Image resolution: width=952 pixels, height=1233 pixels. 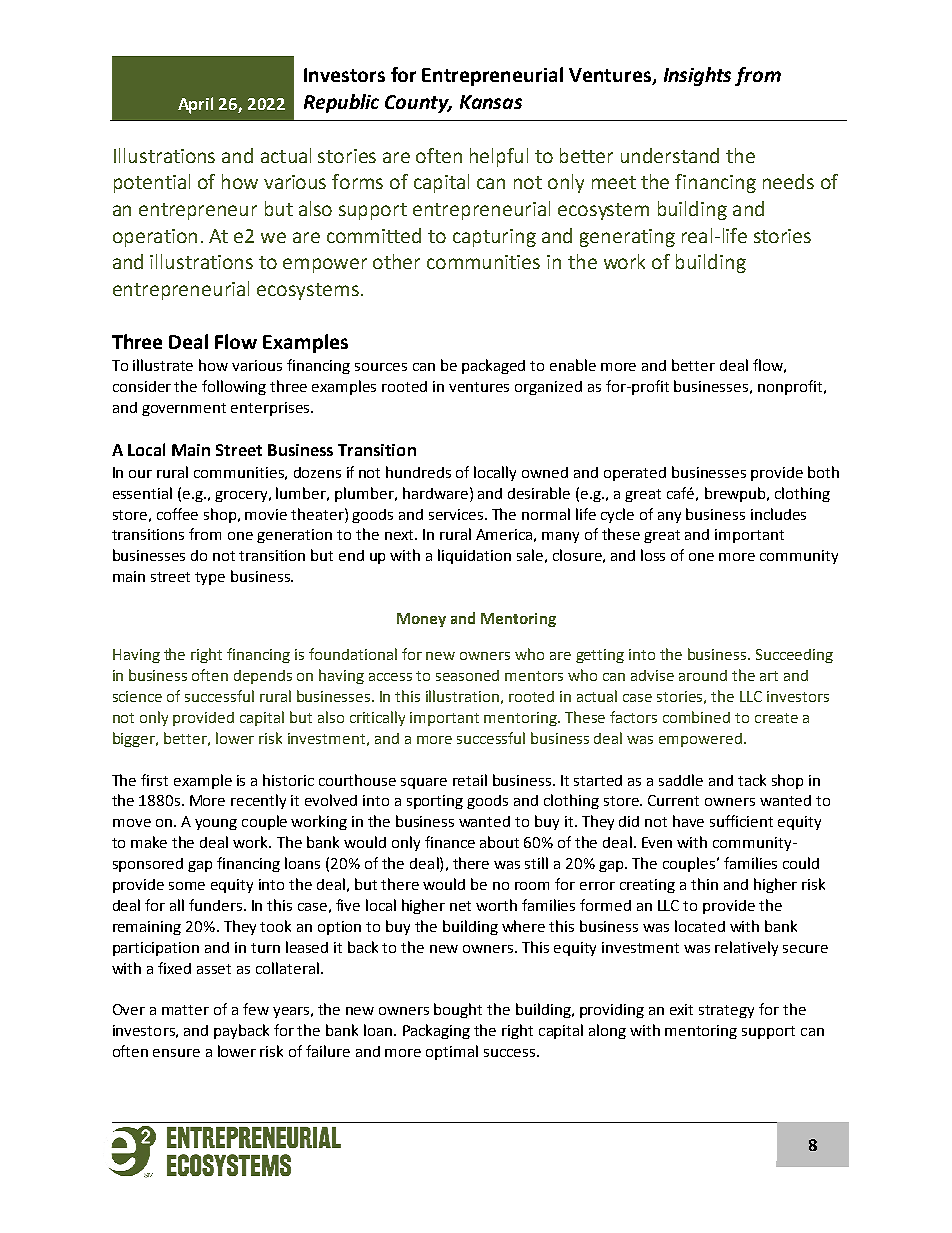 What do you see at coordinates (752, 780) in the page?
I see `tack` at bounding box center [752, 780].
